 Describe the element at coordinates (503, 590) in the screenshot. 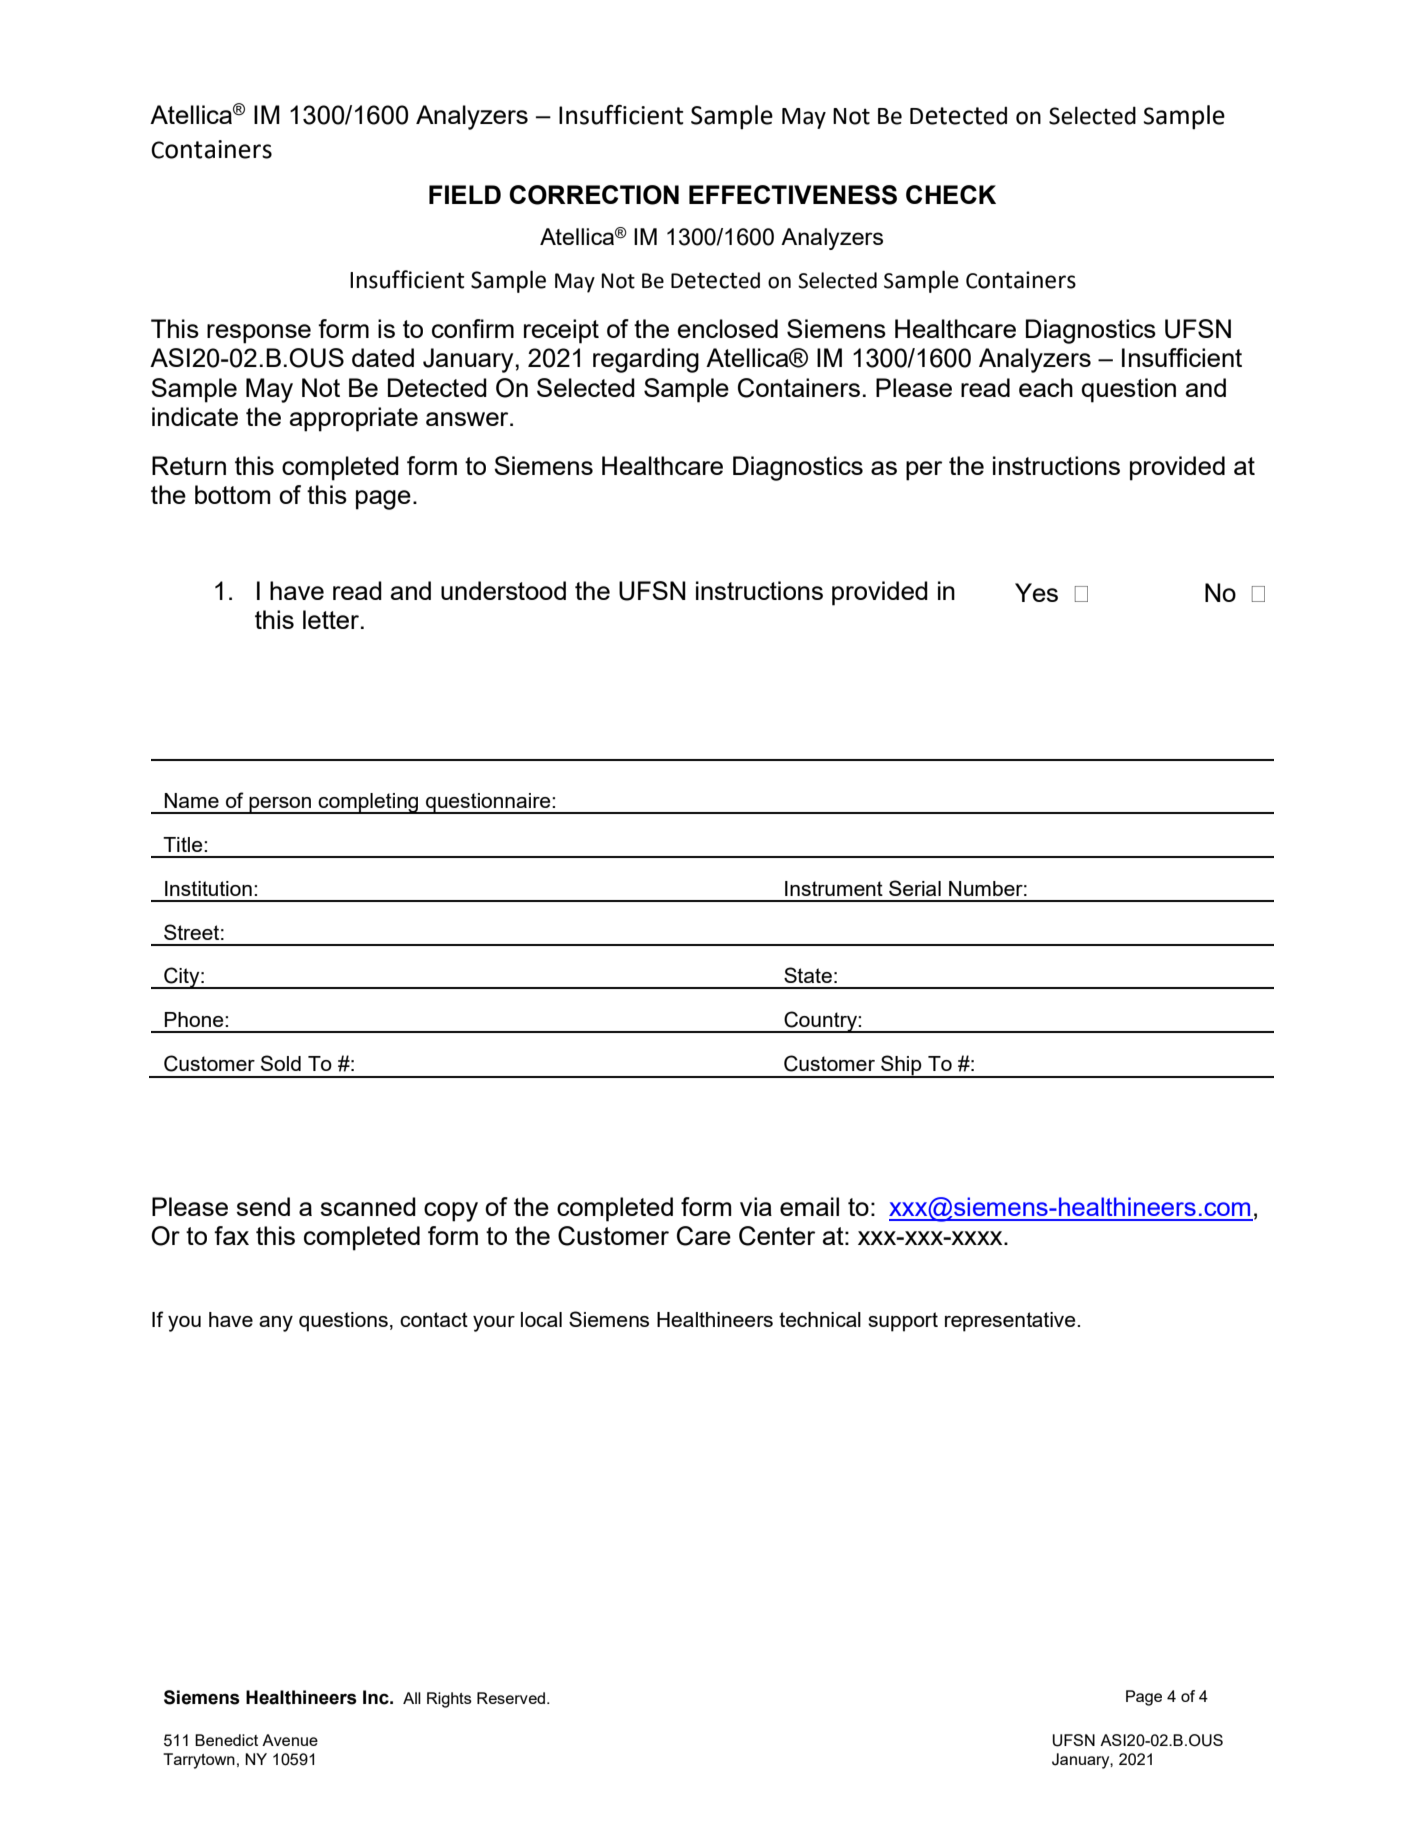

I see `understood` at that location.
